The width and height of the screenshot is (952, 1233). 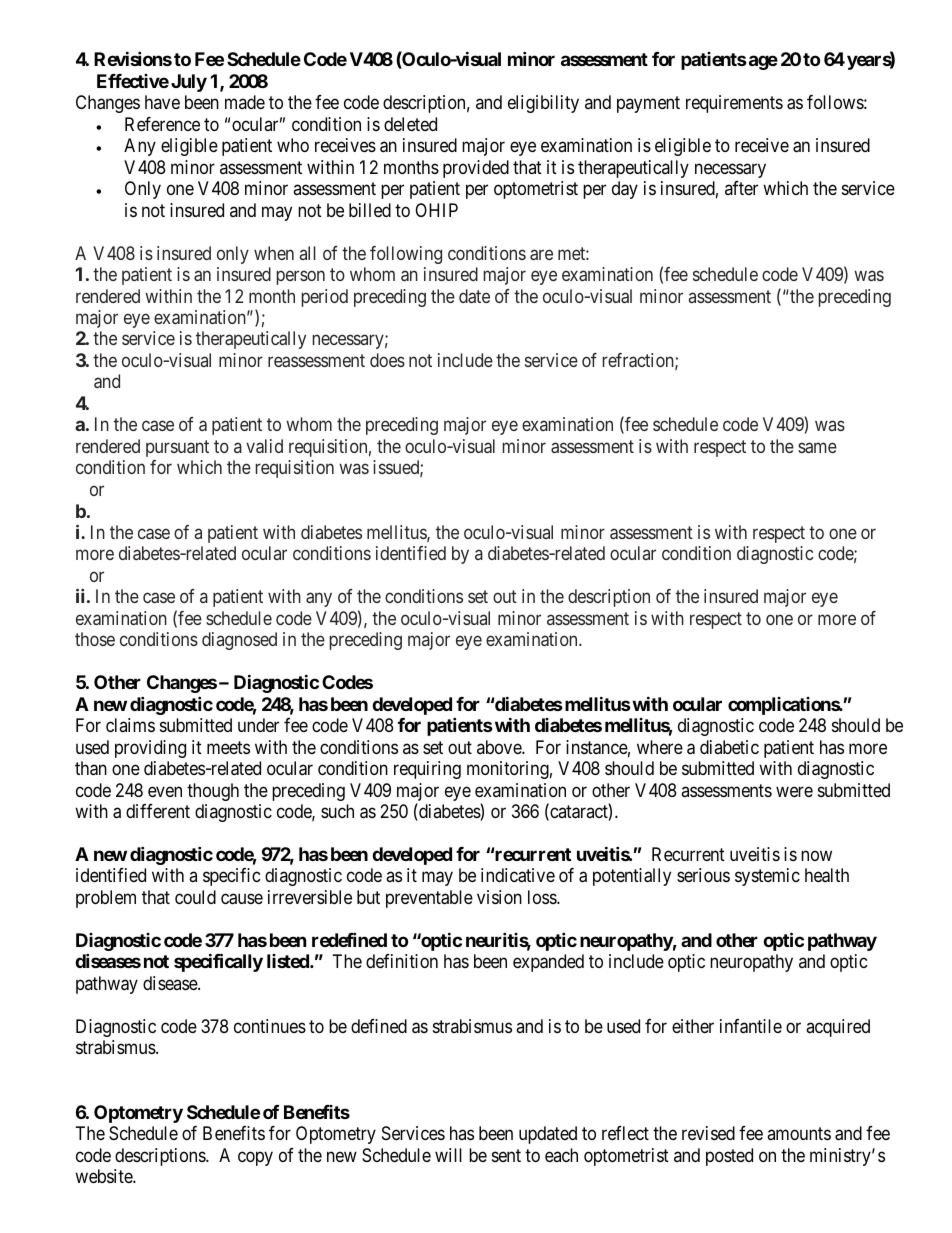 What do you see at coordinates (255, 1158) in the screenshot?
I see `copy` at bounding box center [255, 1158].
